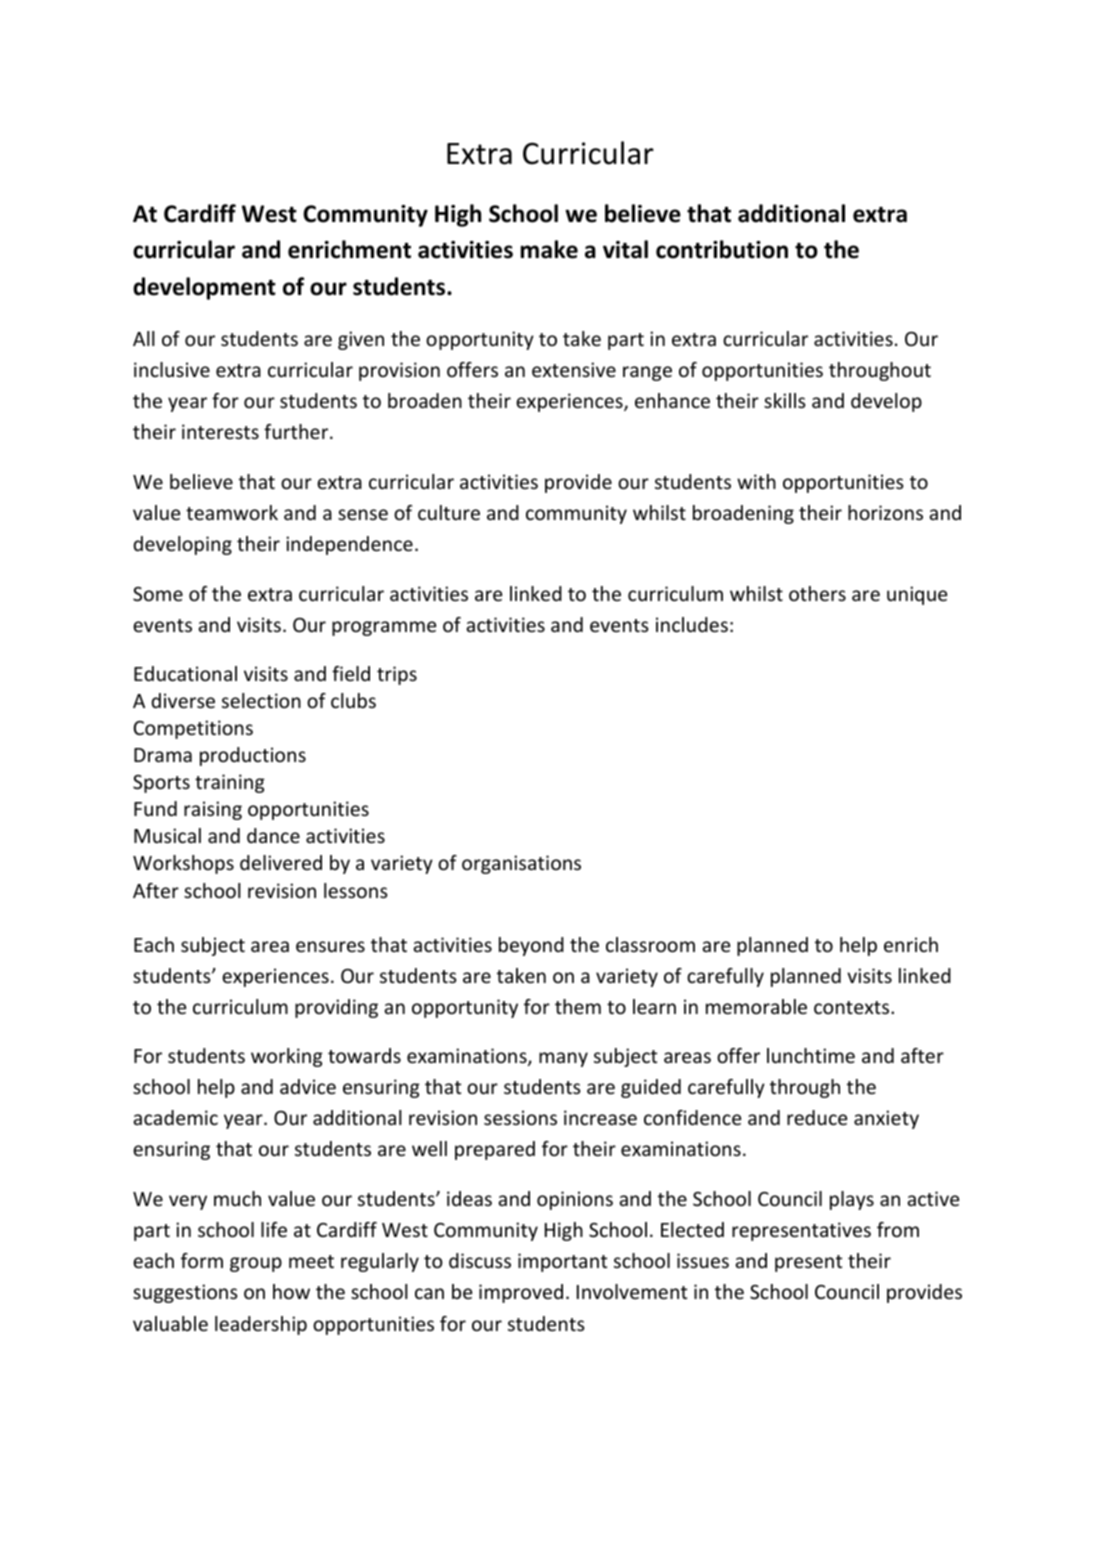 The image size is (1099, 1554). What do you see at coordinates (817, 593) in the document?
I see `others` at bounding box center [817, 593].
